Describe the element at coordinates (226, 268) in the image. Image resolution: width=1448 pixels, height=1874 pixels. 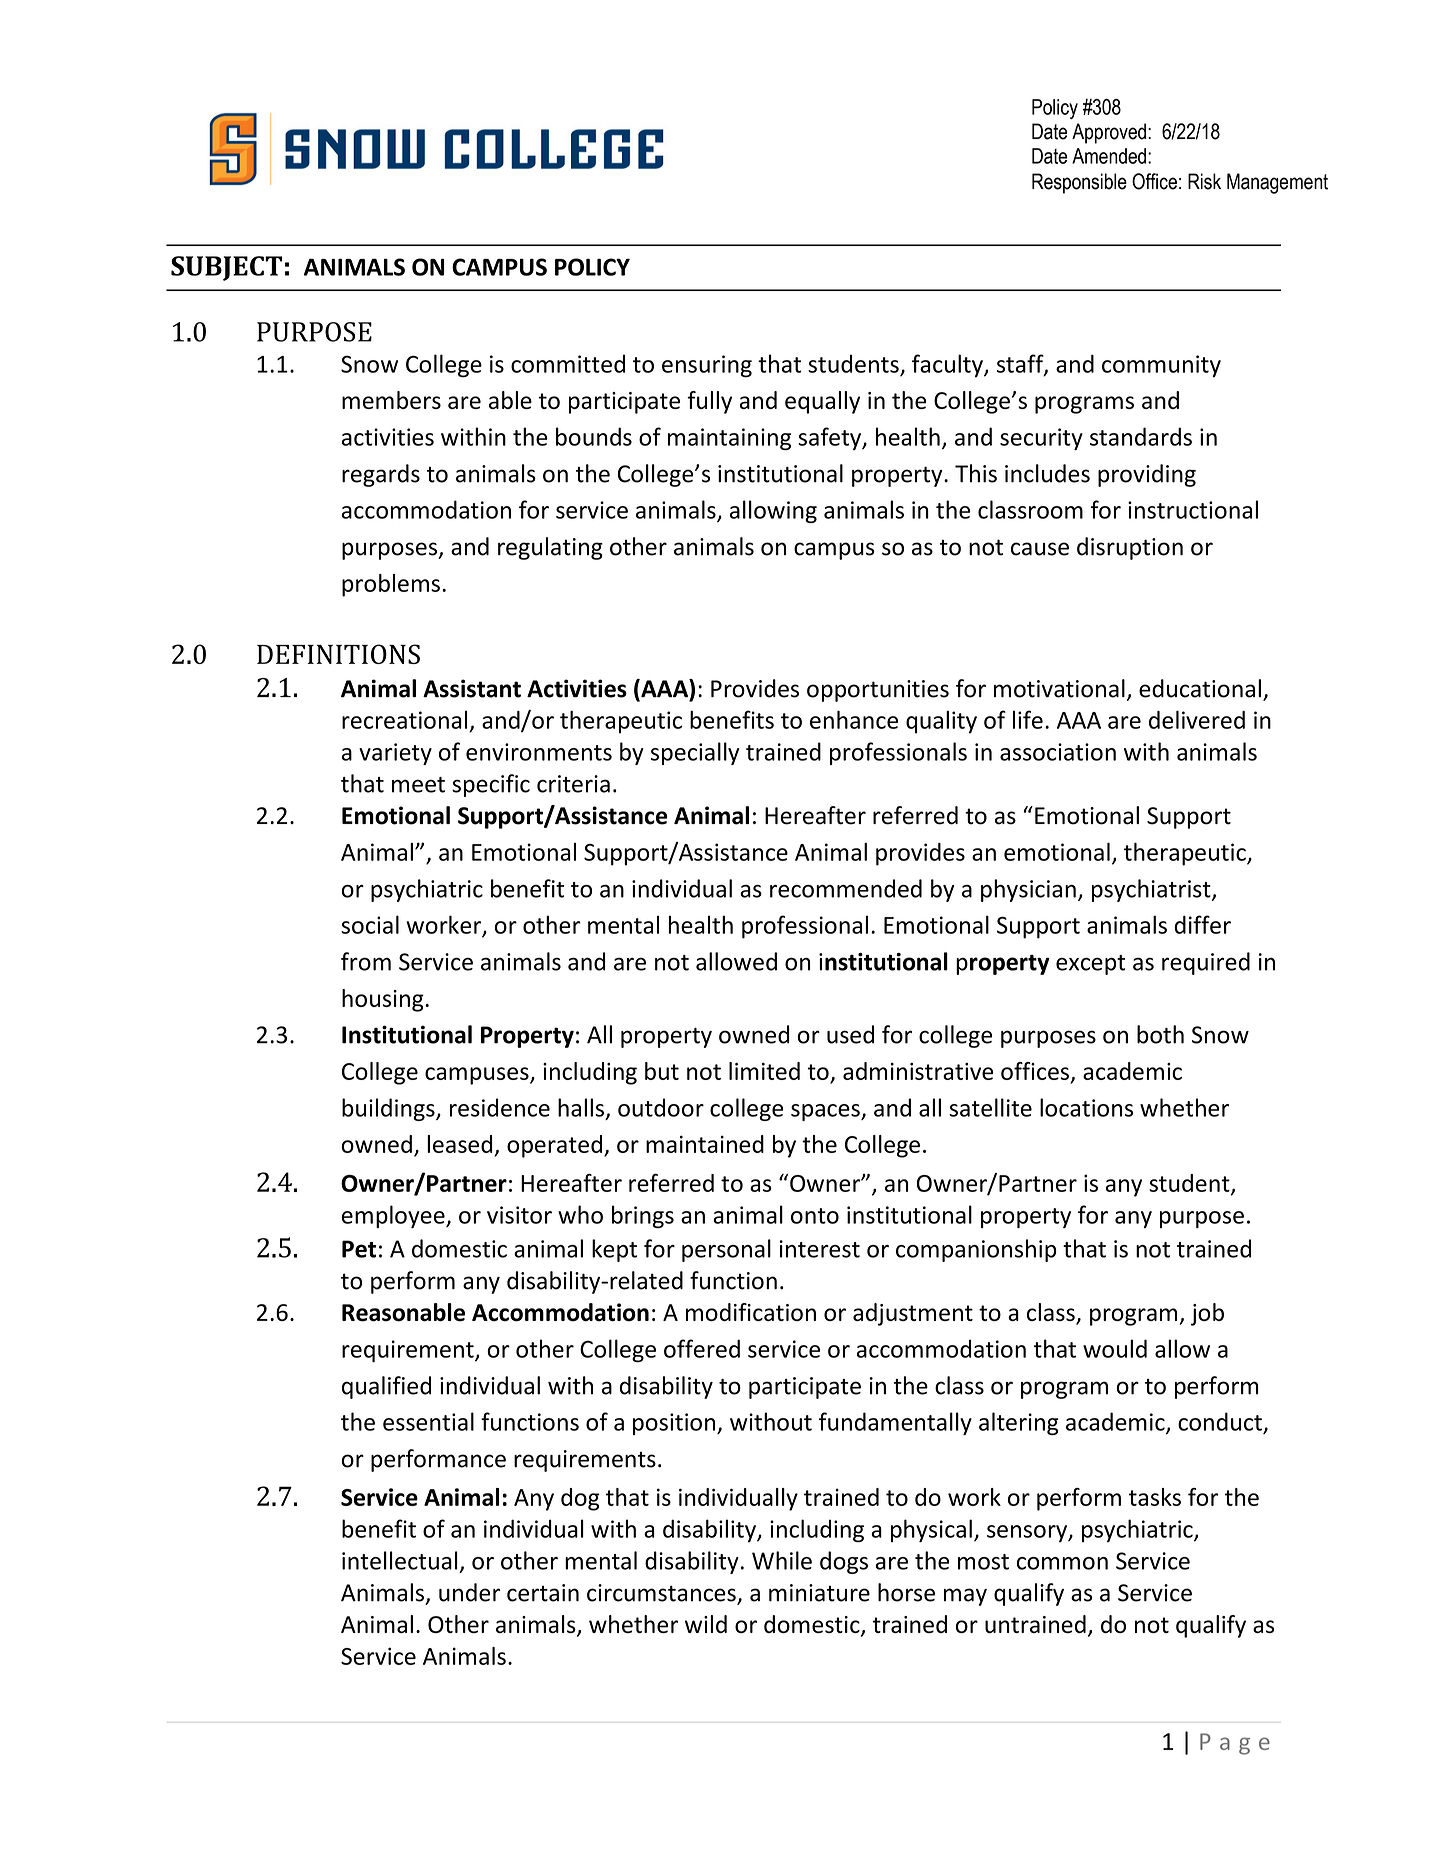
I see `SUBJECT` at that location.
